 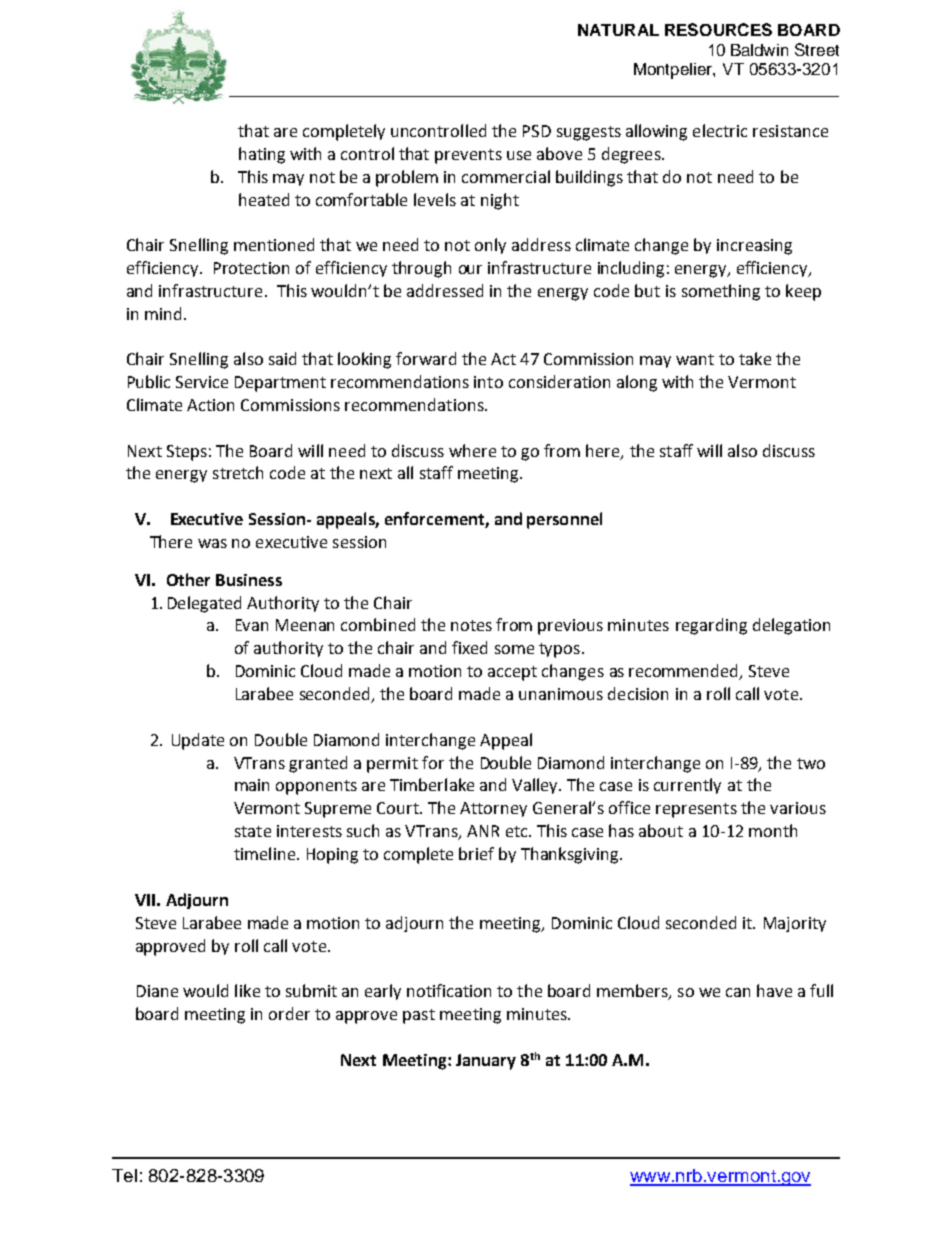 What do you see at coordinates (488, 382) in the image?
I see `into` at bounding box center [488, 382].
